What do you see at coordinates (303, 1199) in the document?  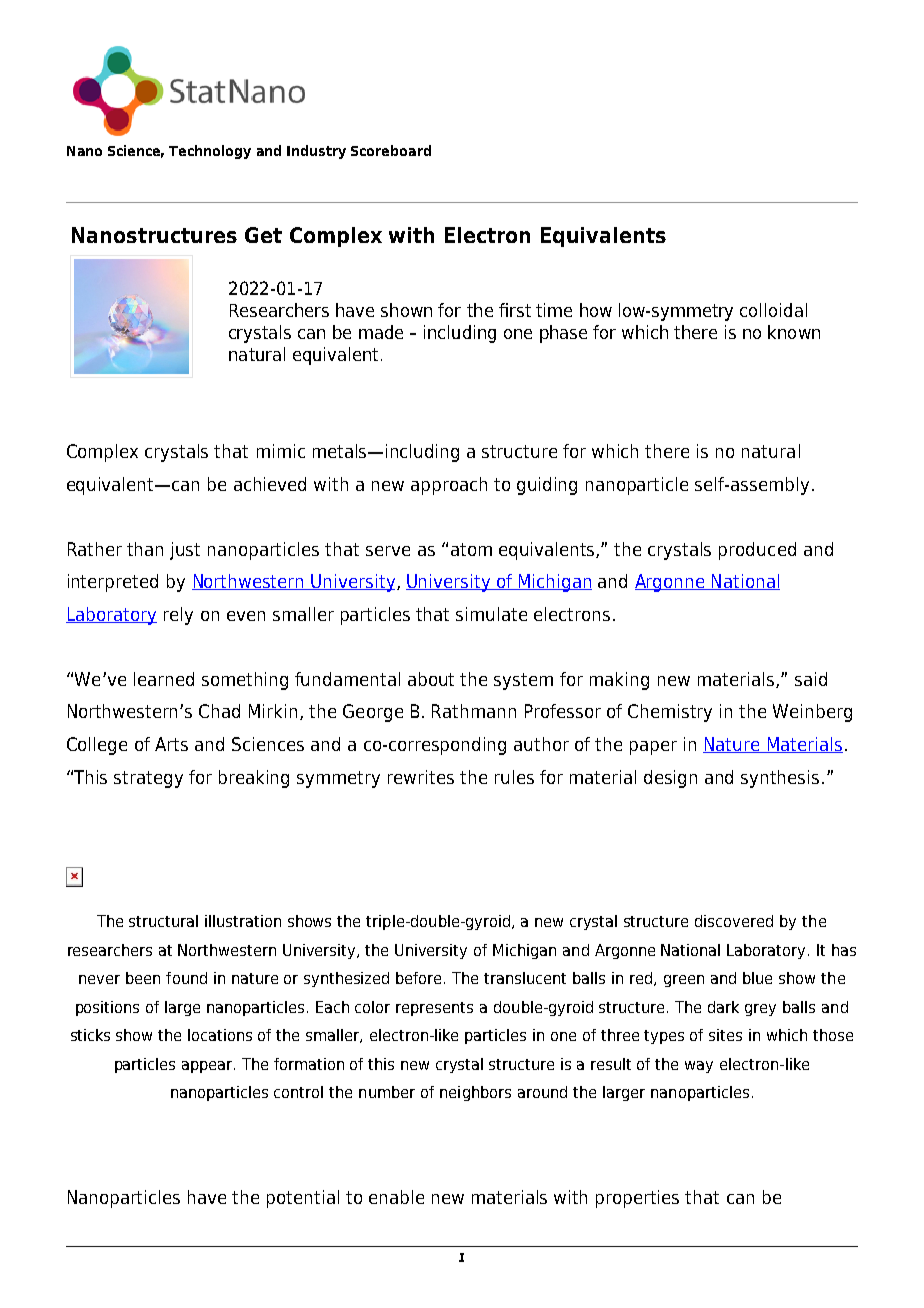 I see `potential` at bounding box center [303, 1199].
